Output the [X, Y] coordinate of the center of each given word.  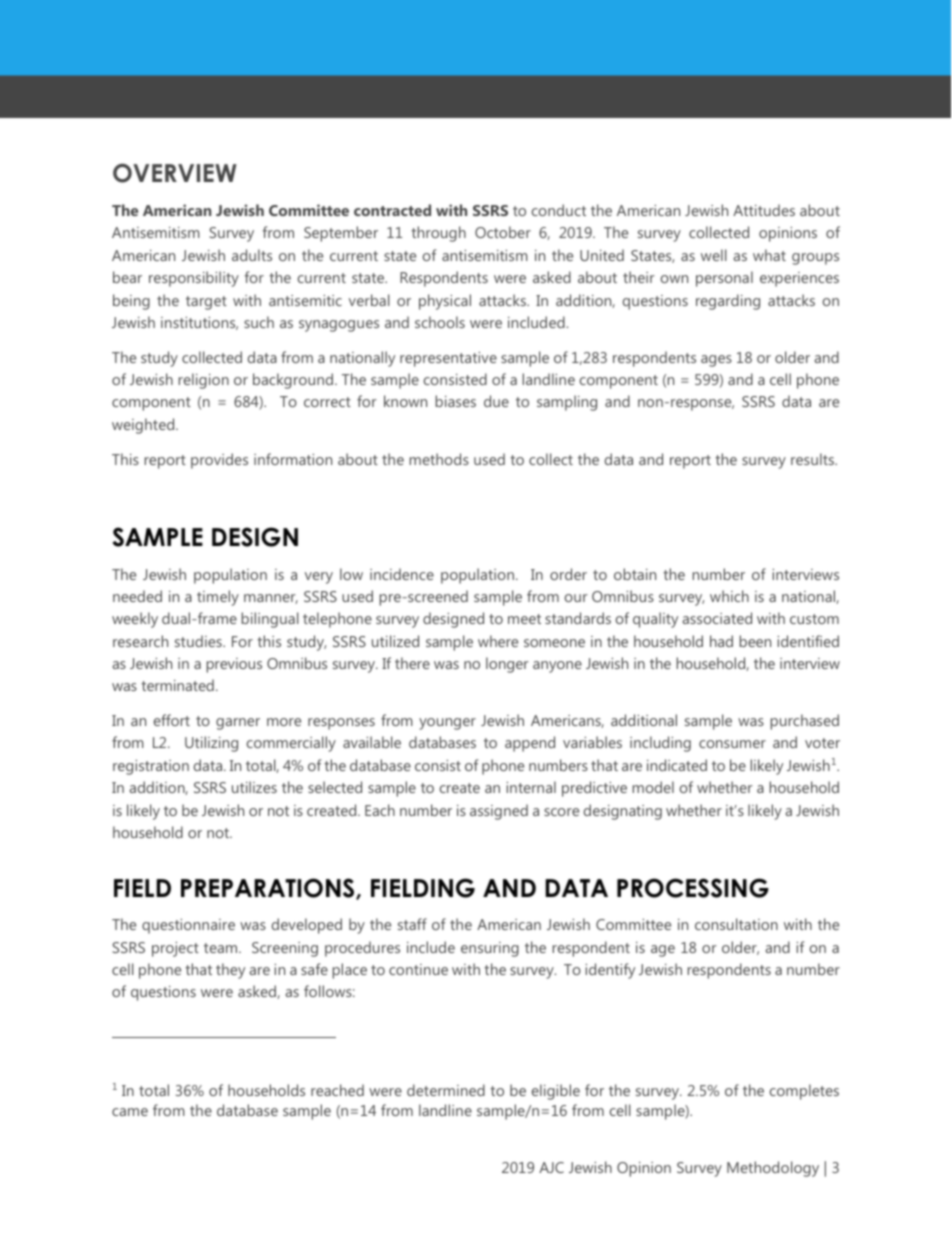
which [729, 596]
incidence [402, 574]
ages [716, 361]
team [222, 948]
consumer [732, 744]
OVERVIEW [175, 173]
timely [218, 598]
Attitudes [764, 210]
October [503, 232]
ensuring [490, 949]
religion [204, 381]
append [530, 744]
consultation [736, 924]
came [130, 1112]
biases [456, 401]
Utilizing [211, 744]
